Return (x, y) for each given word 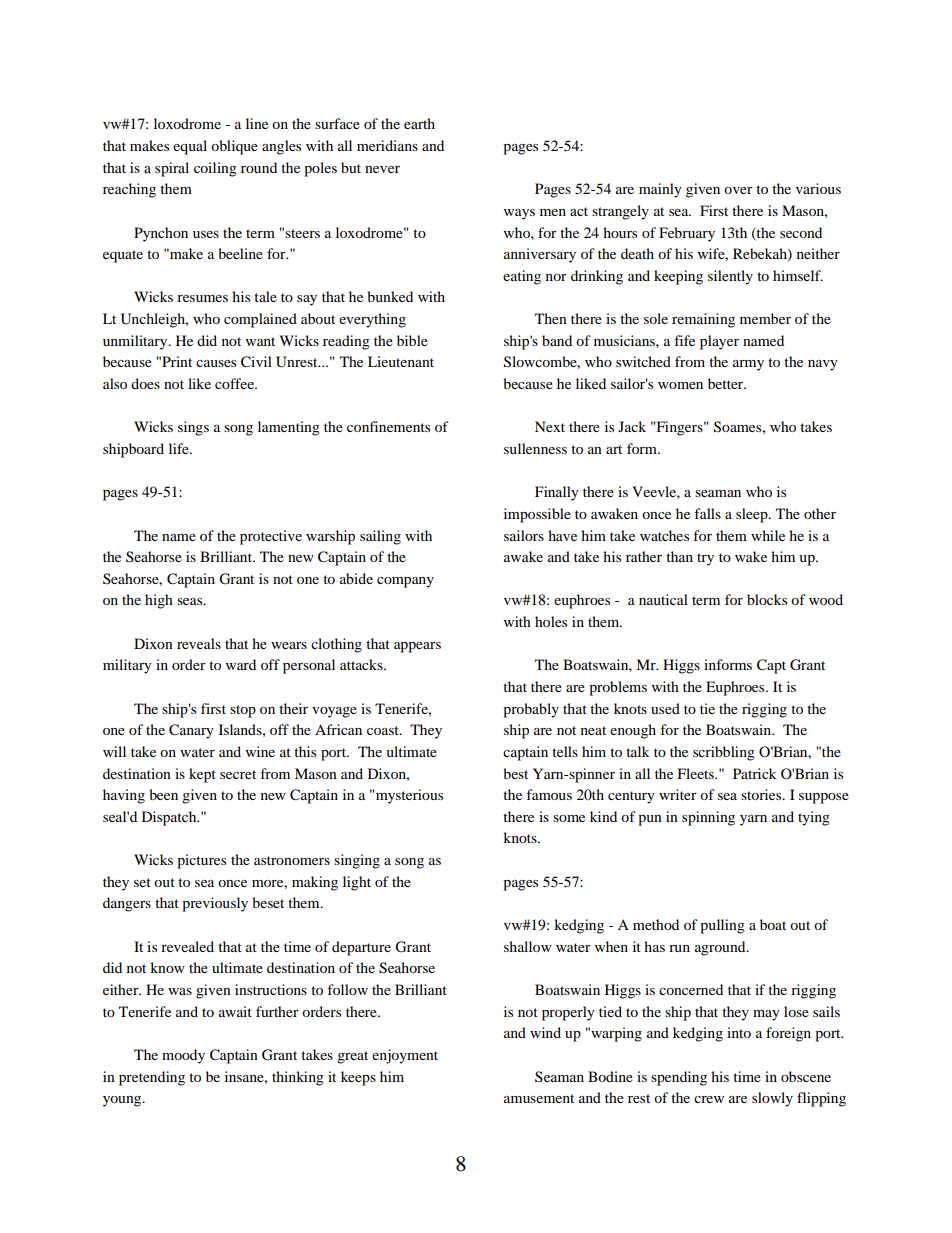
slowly (772, 1099)
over (738, 190)
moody (183, 1056)
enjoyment (405, 1056)
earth (419, 123)
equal (190, 147)
